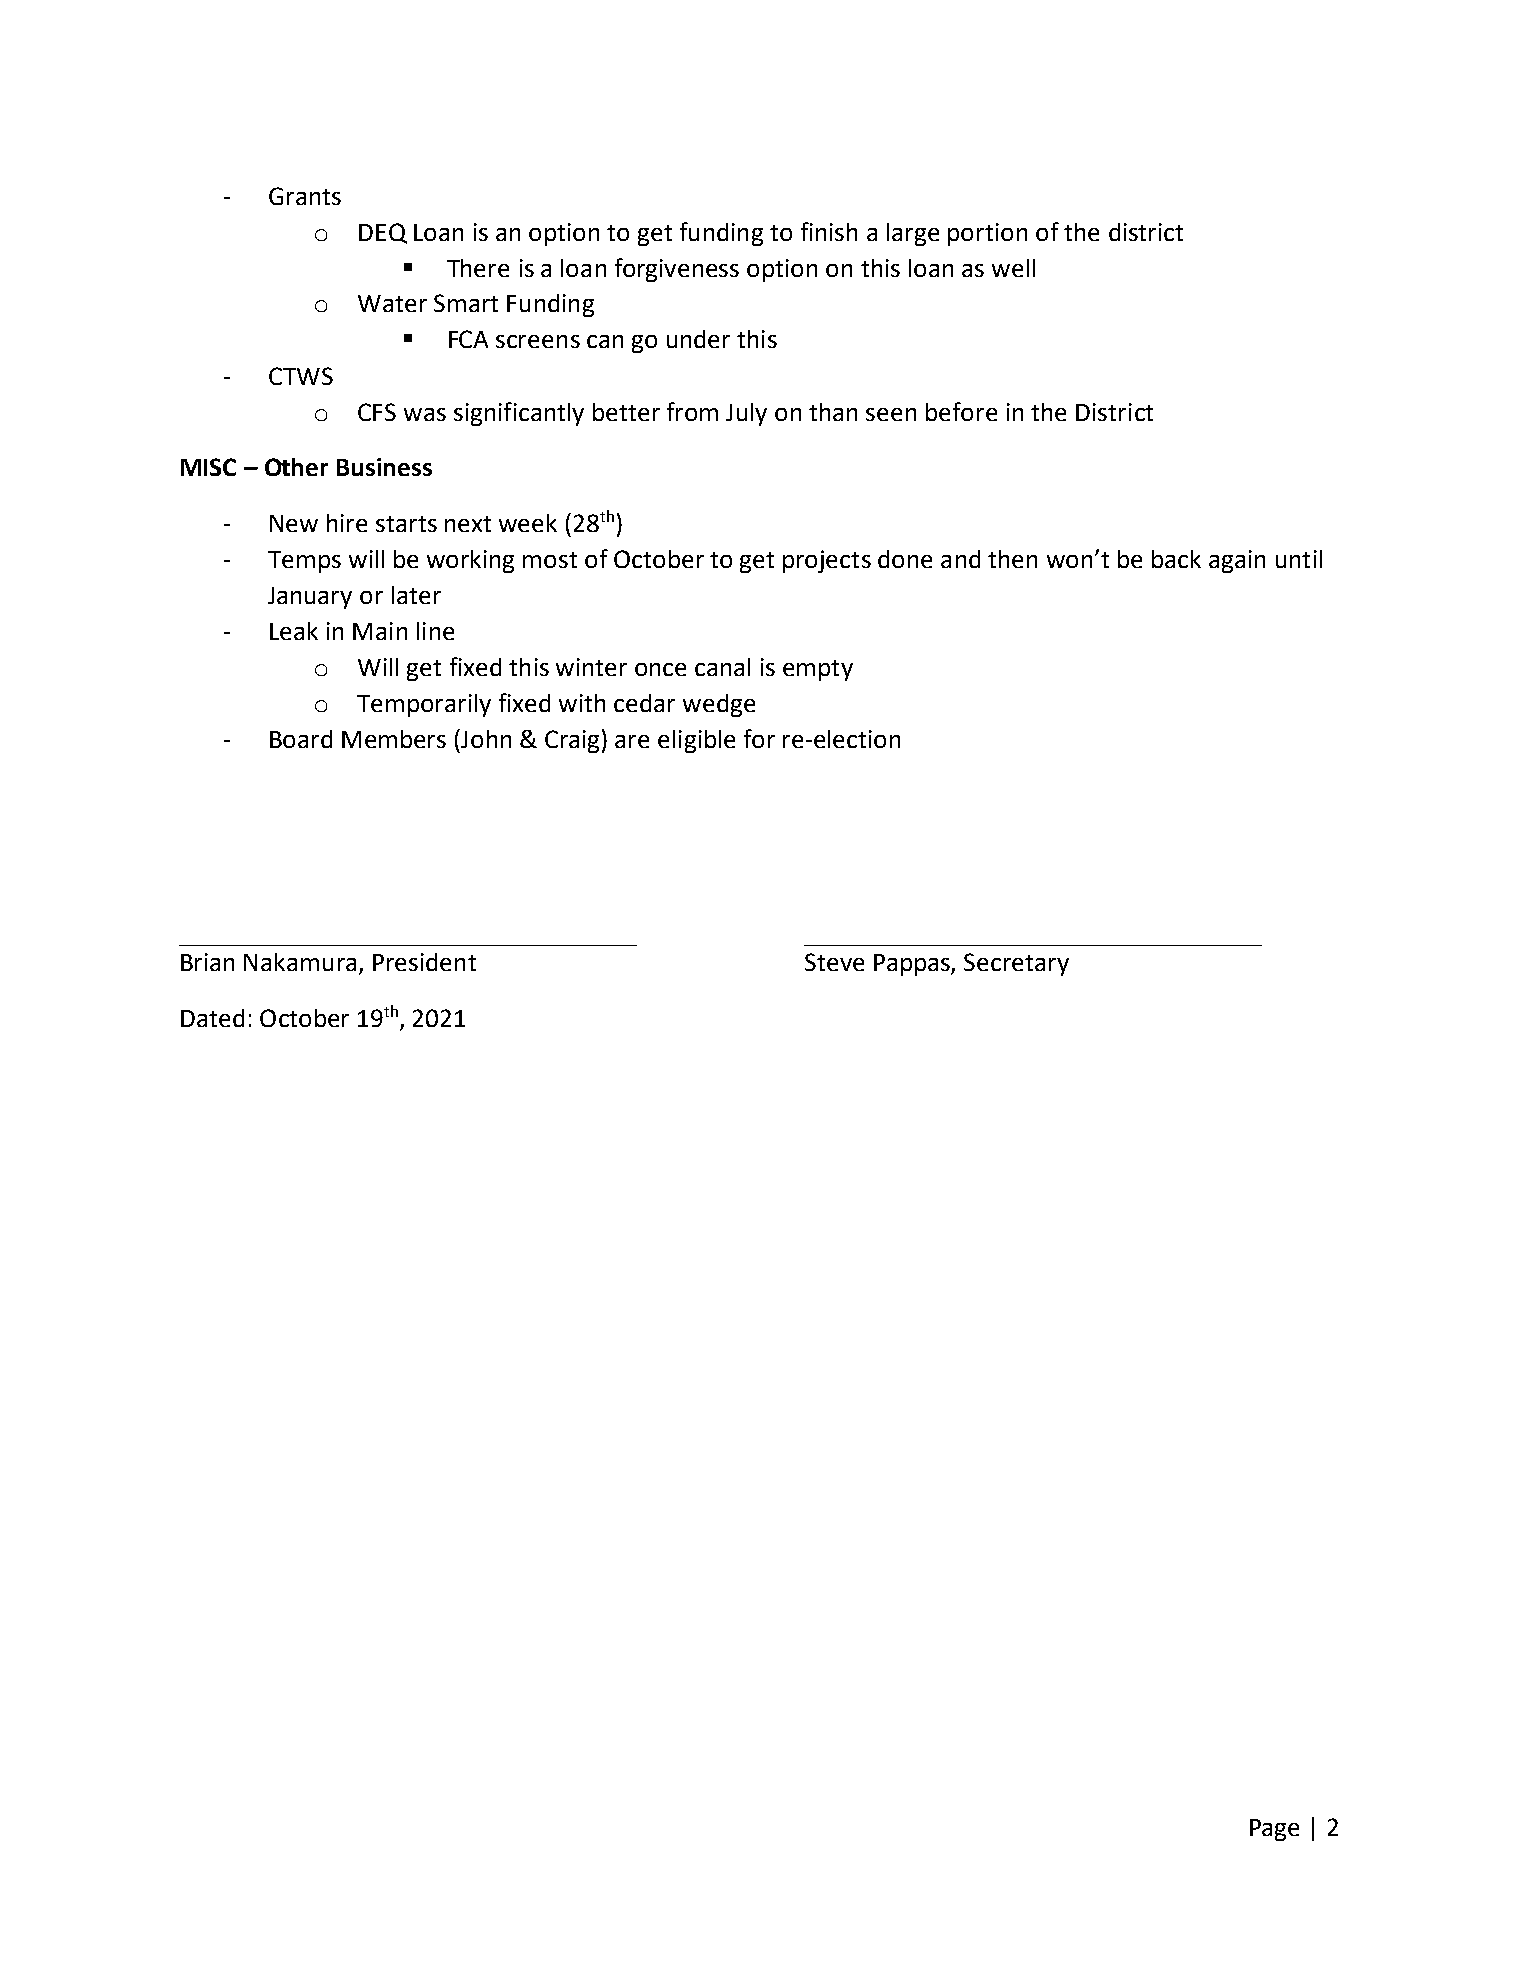 The width and height of the document is (1519, 1966). Describe the element at coordinates (305, 196) in the document. I see `Grants` at that location.
